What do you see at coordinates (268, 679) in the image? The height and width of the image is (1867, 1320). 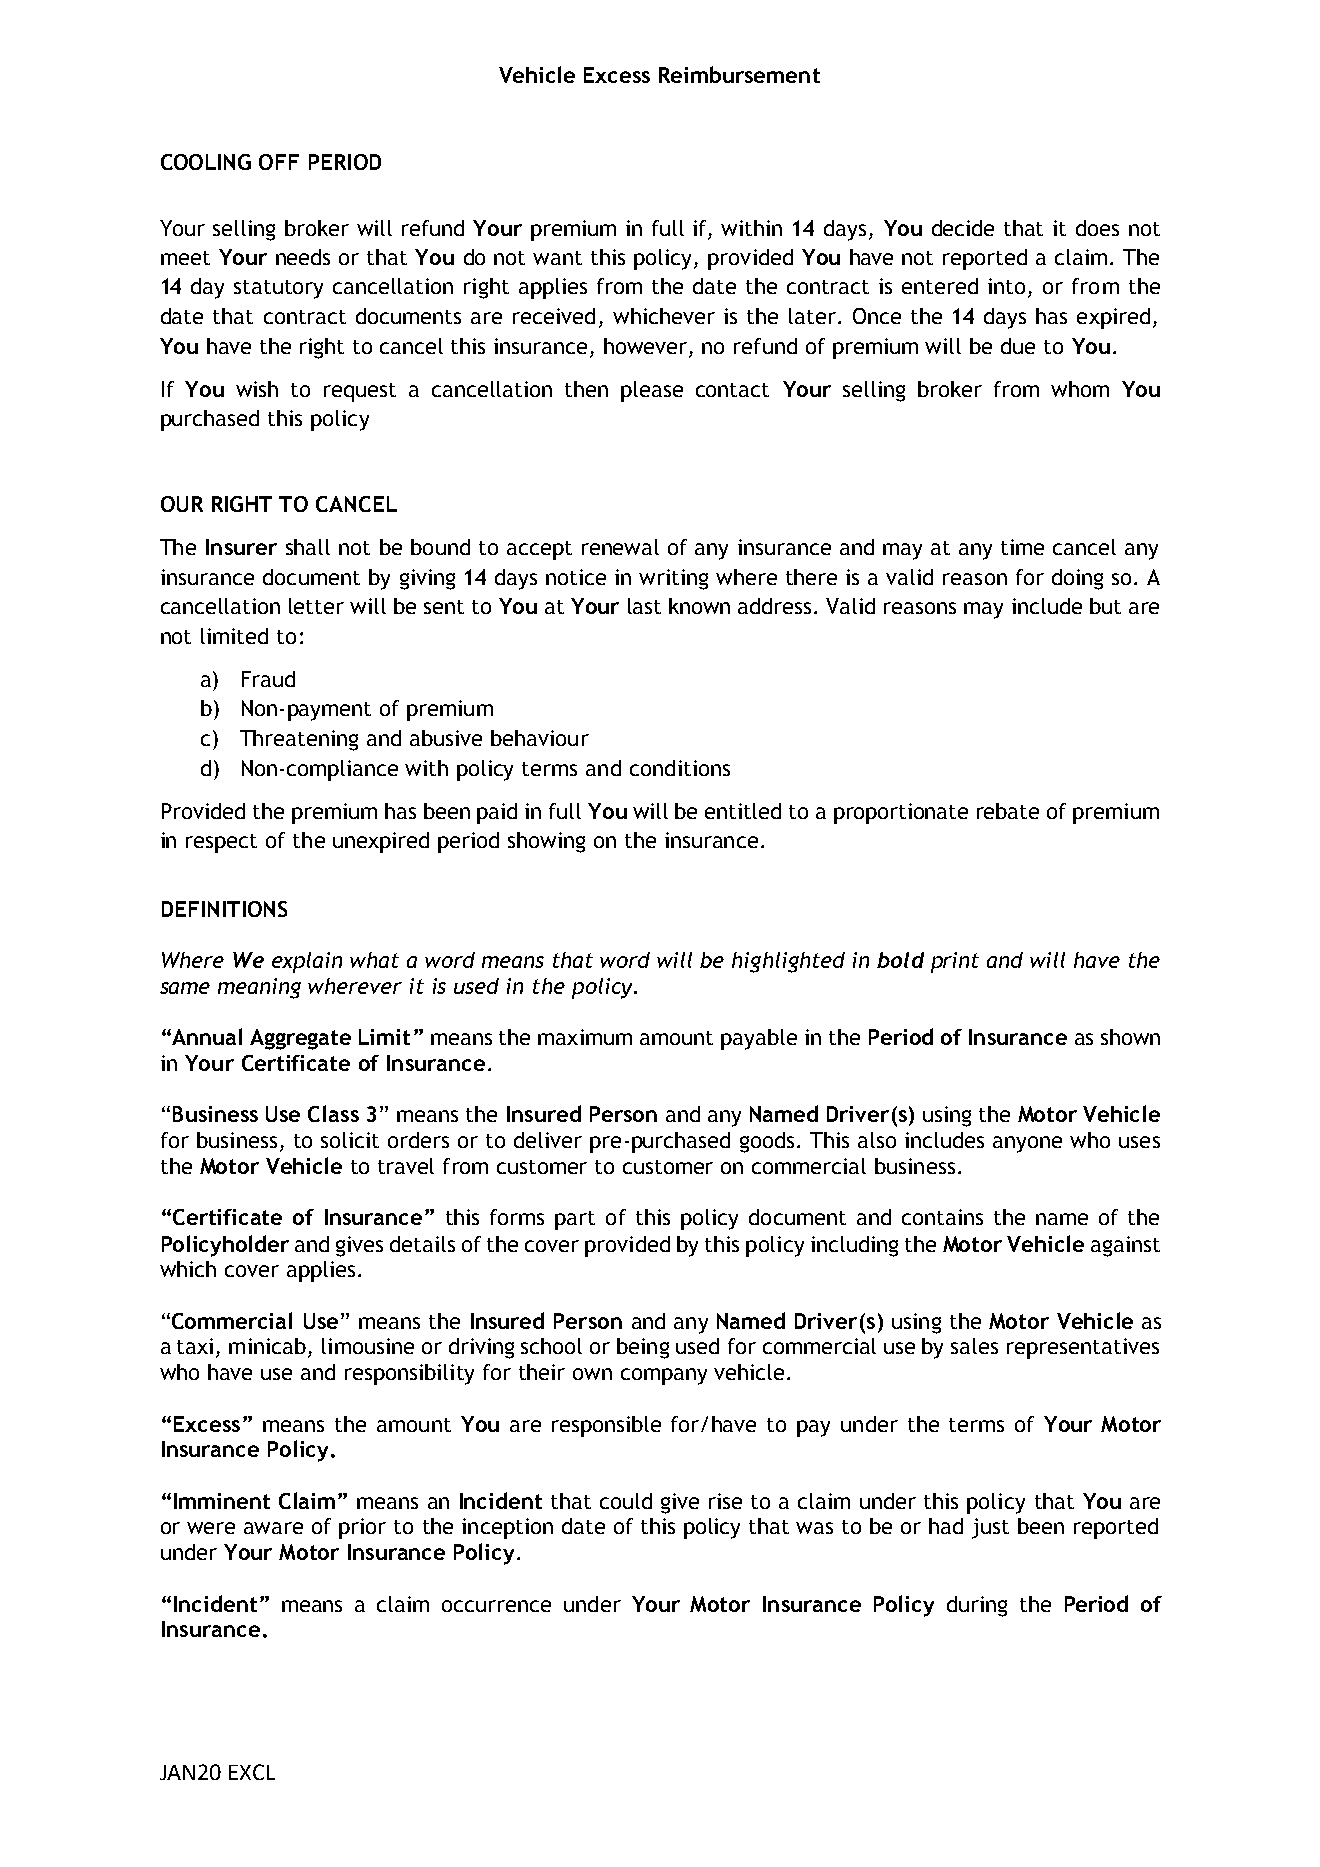 I see `Fraud` at bounding box center [268, 679].
